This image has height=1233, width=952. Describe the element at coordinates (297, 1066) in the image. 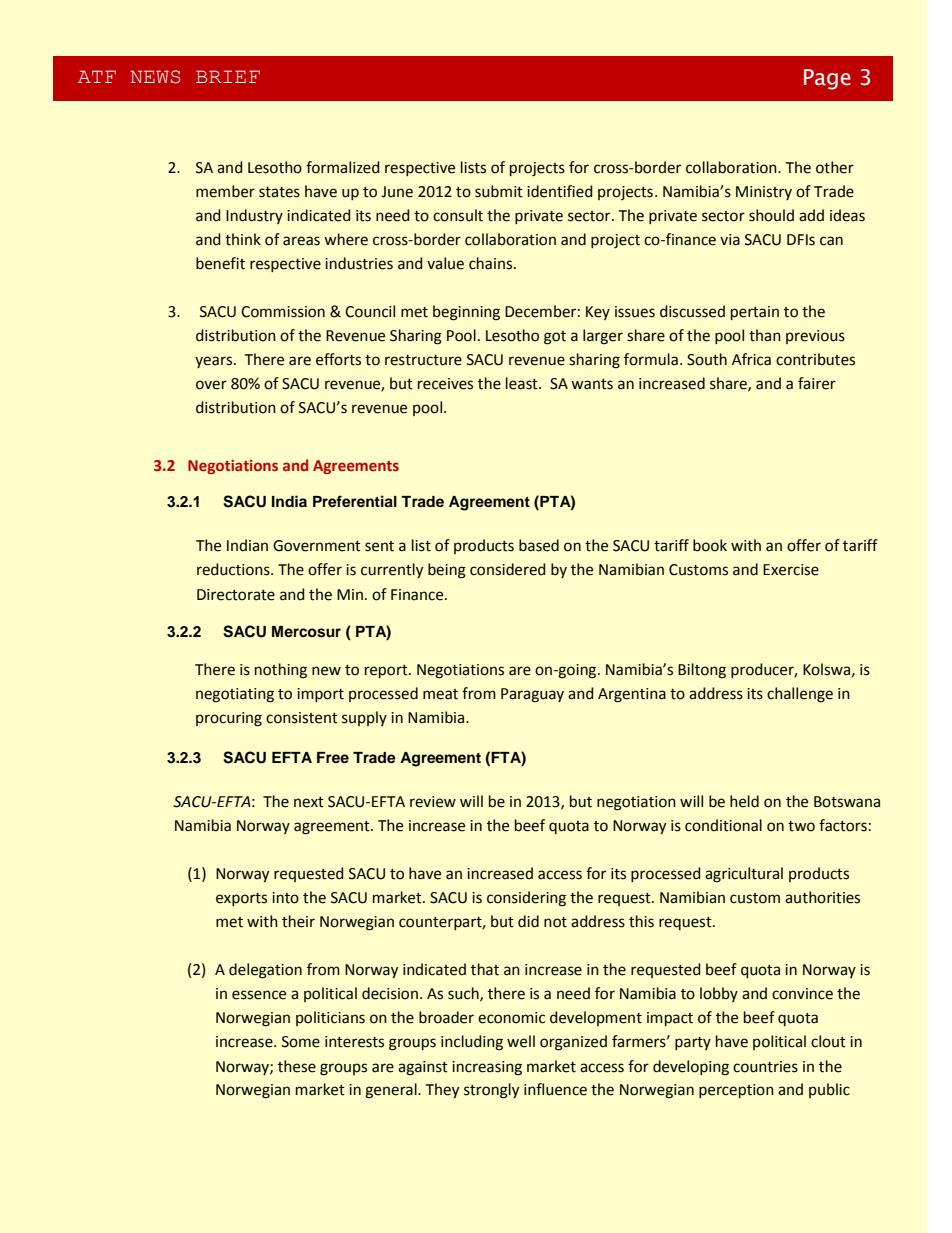

I see `these` at that location.
